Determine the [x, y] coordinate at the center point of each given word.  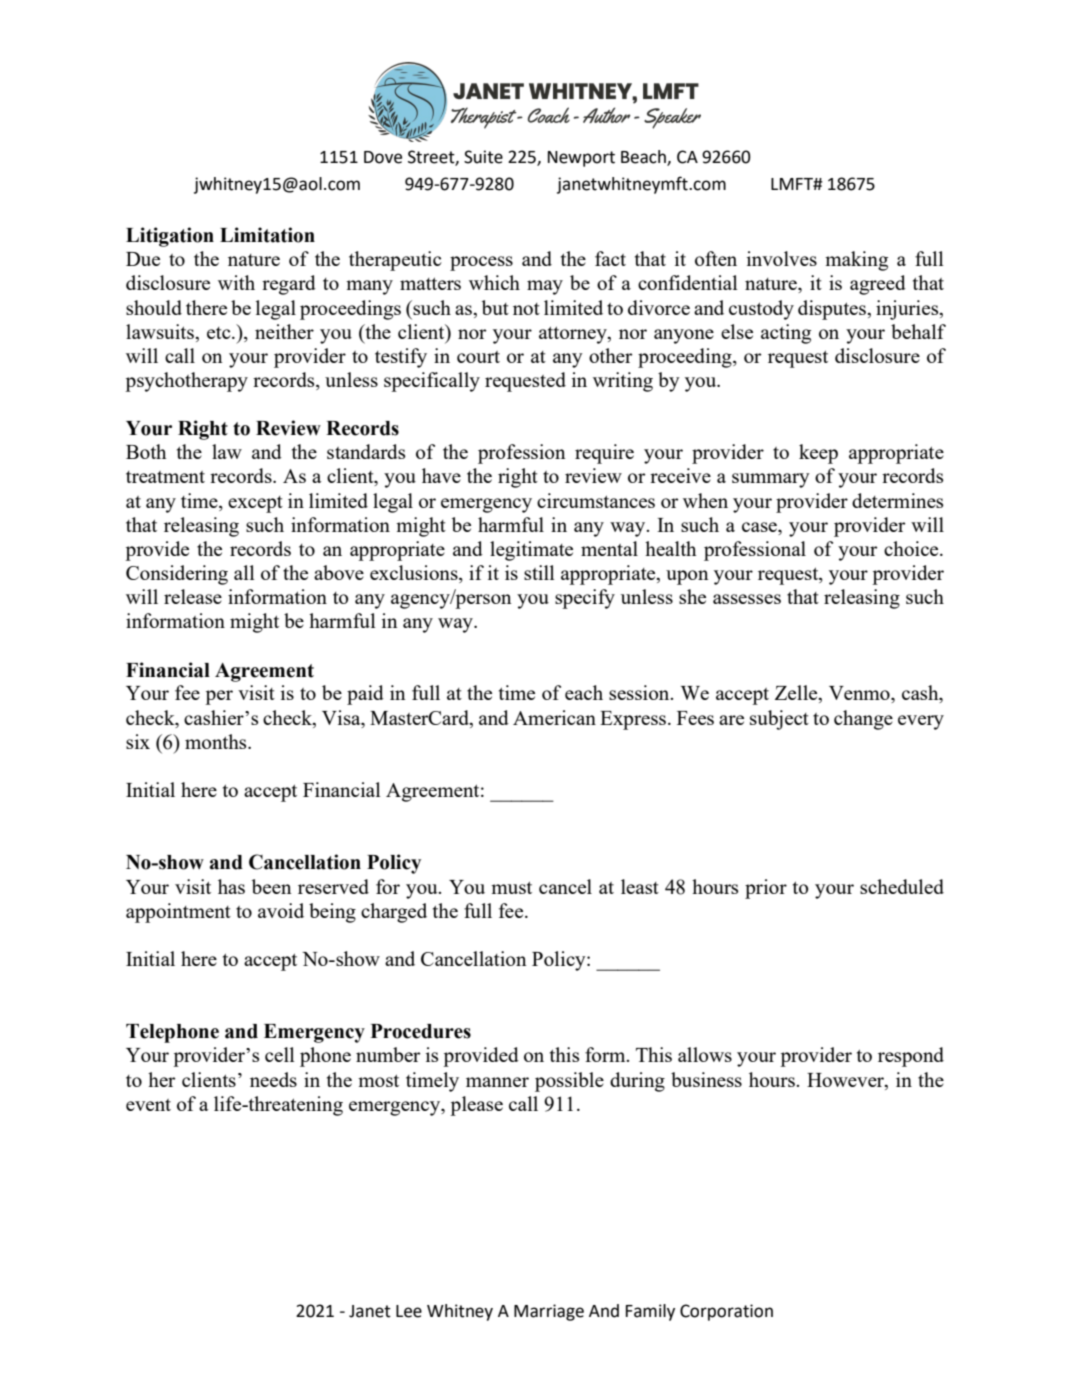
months [217, 741]
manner [497, 1082]
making [856, 261]
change [863, 720]
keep [818, 454]
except [255, 504]
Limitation [267, 235]
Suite [483, 157]
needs [273, 1079]
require [604, 454]
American [554, 717]
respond [911, 1057]
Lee [409, 1311]
